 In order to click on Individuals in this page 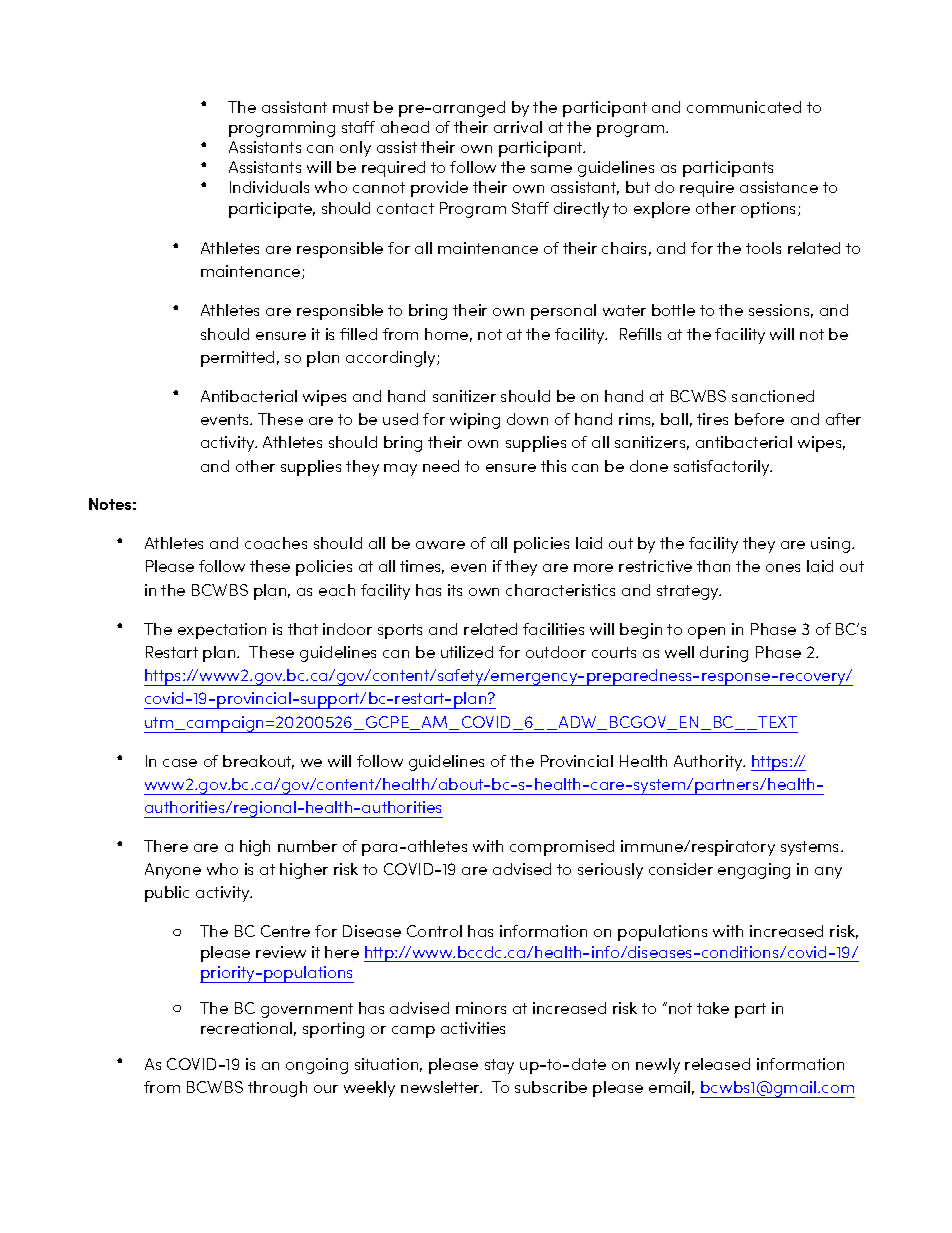, I will do `click(269, 187)`.
